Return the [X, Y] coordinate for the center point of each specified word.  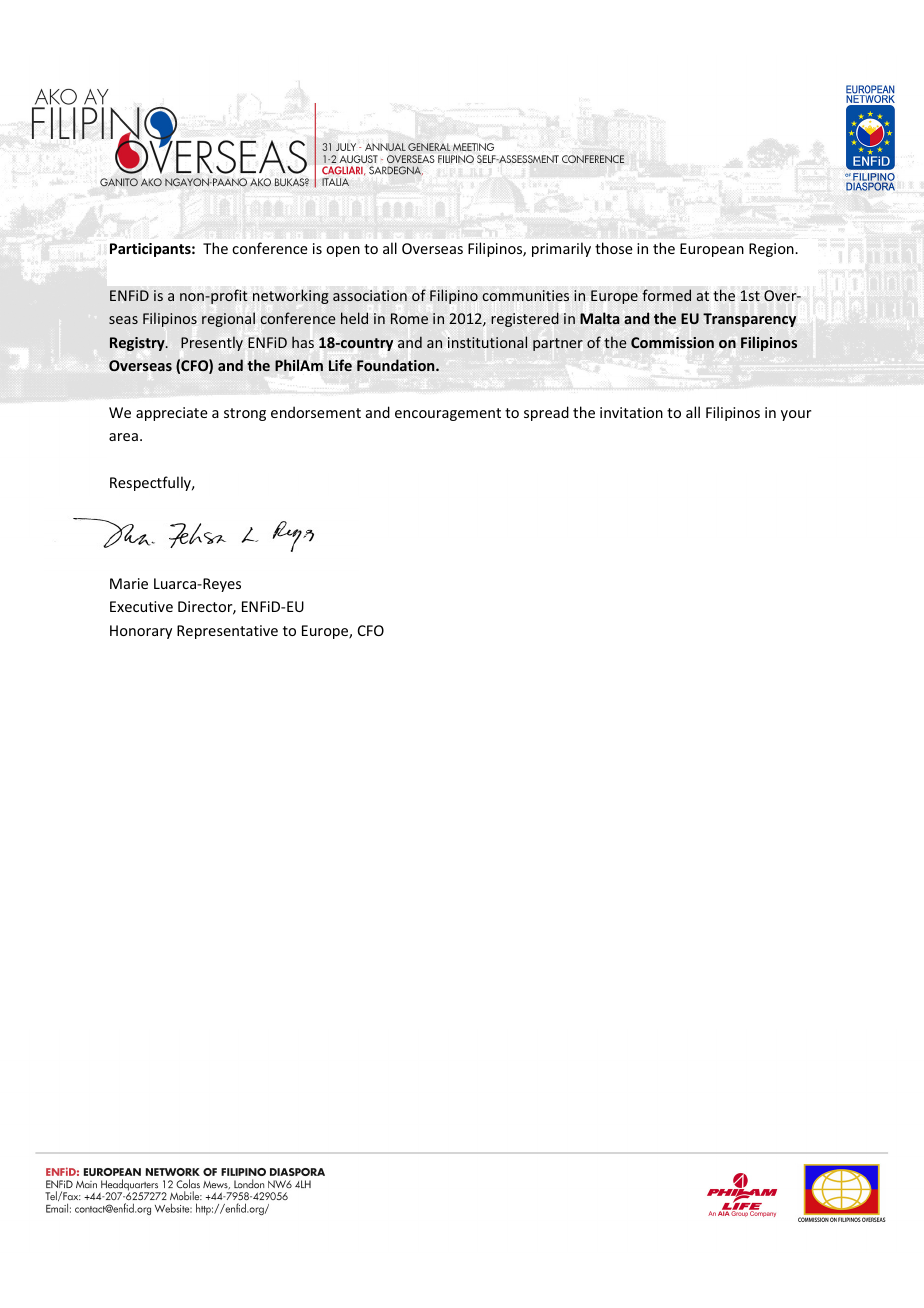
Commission [672, 342]
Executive [141, 606]
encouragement [448, 414]
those [614, 248]
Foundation [397, 365]
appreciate [172, 414]
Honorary [141, 632]
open [343, 251]
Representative [227, 632]
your [796, 415]
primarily [561, 249]
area [123, 437]
